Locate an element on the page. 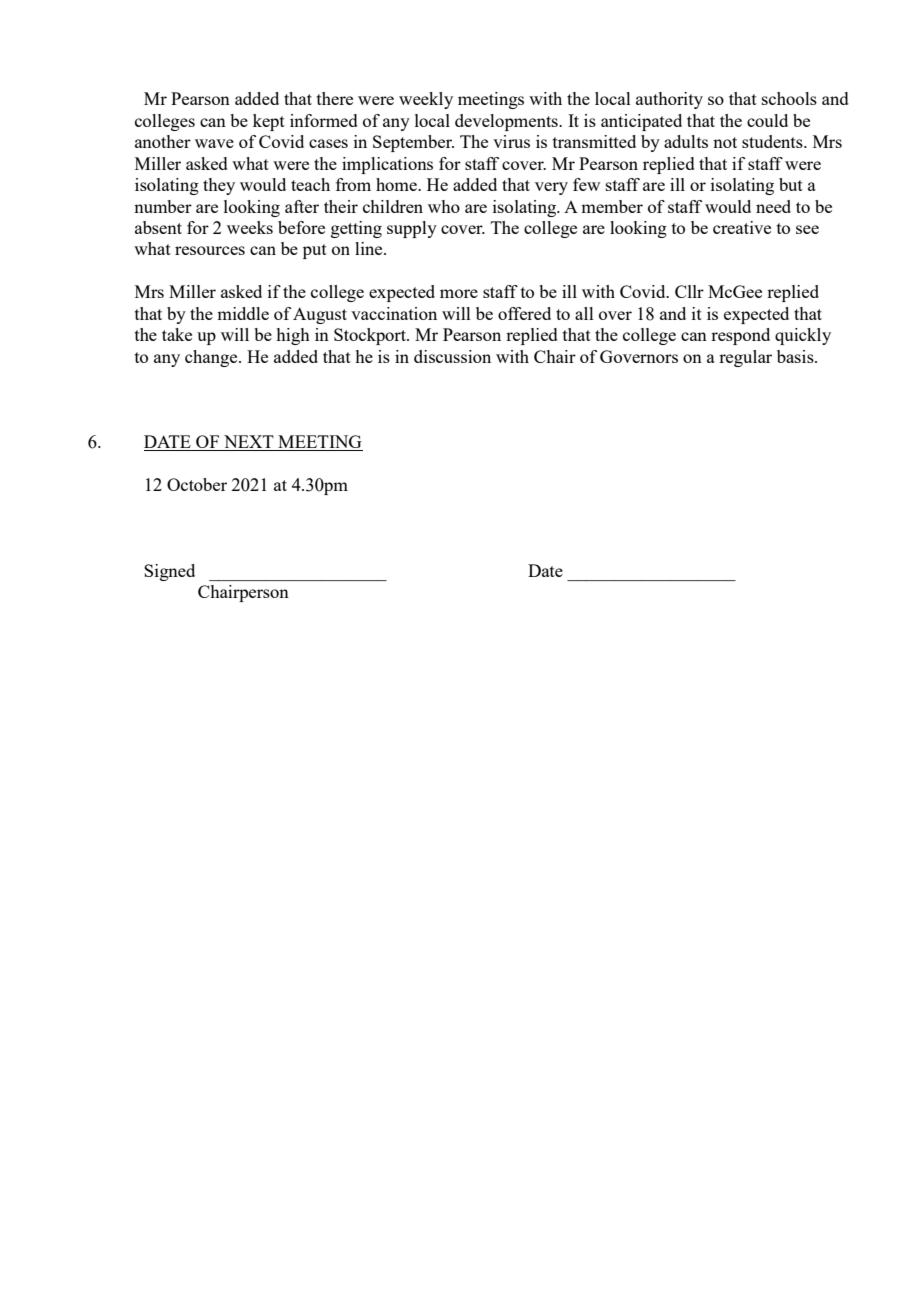 This document has height=1308, width=924. resources is located at coordinates (210, 250).
